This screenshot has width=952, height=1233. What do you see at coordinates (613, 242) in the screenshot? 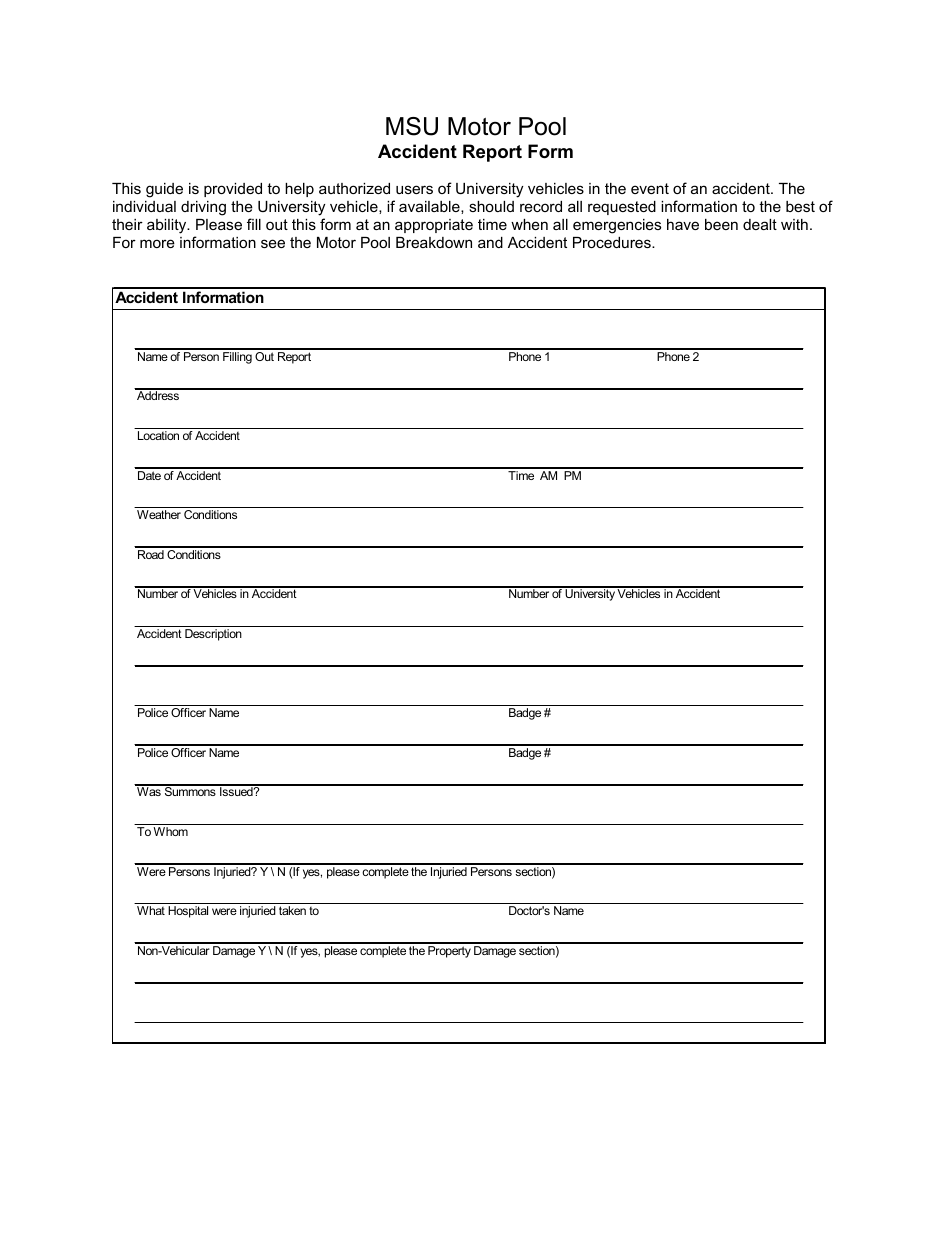
I see `Procedures` at bounding box center [613, 242].
